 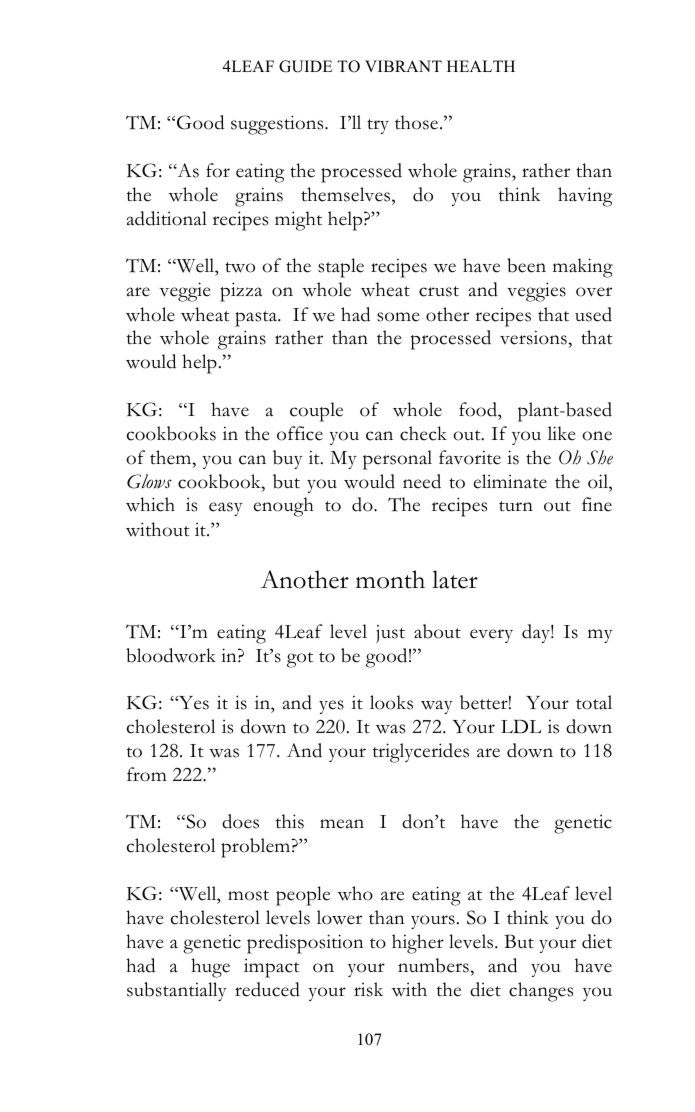 I want to click on from, so click(x=147, y=774).
